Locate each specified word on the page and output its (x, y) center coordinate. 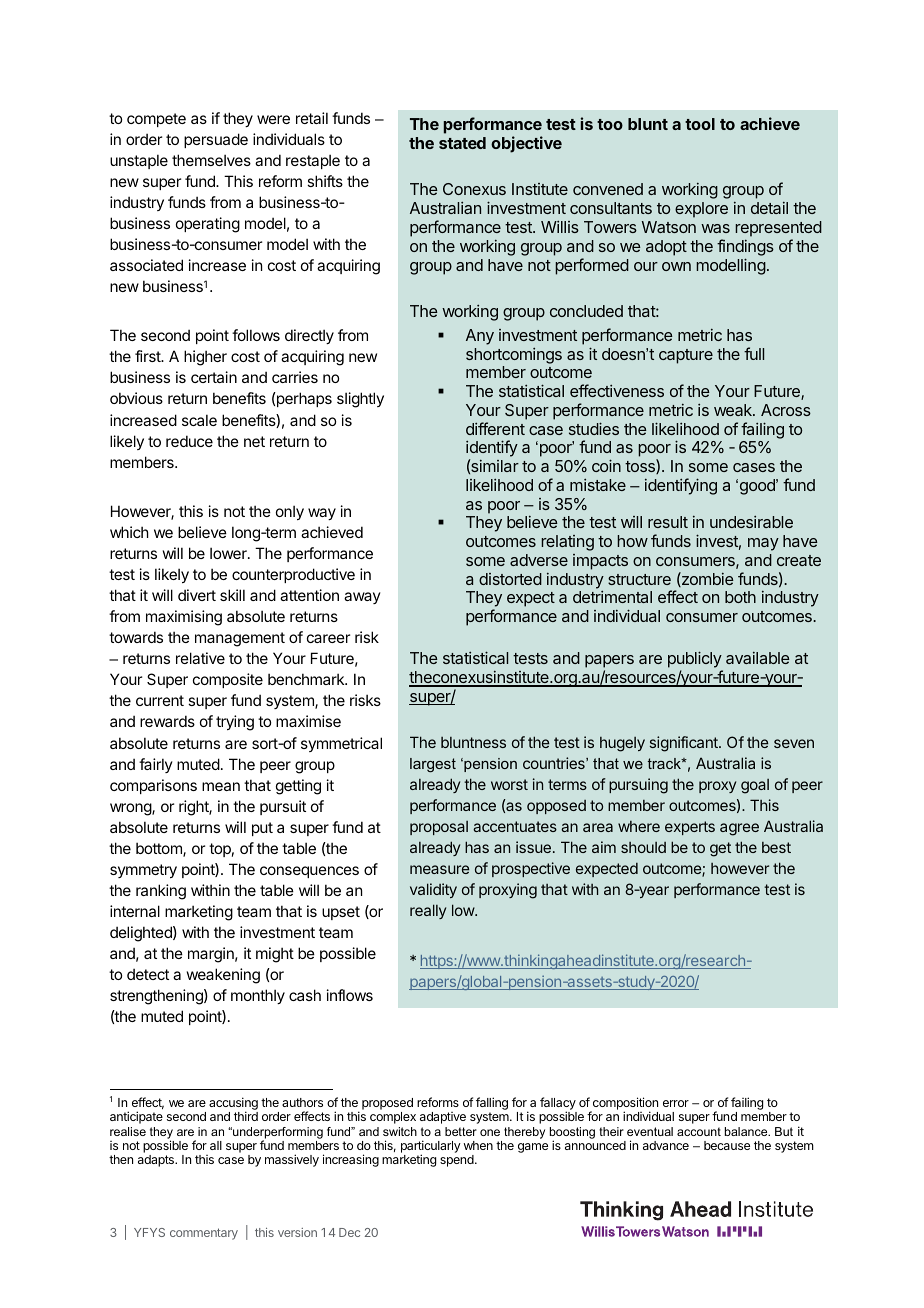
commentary (204, 1234)
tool (700, 124)
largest (433, 765)
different (495, 428)
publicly (695, 661)
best (776, 847)
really (428, 911)
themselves (211, 160)
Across (786, 410)
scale (199, 420)
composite (228, 680)
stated (462, 143)
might (275, 955)
